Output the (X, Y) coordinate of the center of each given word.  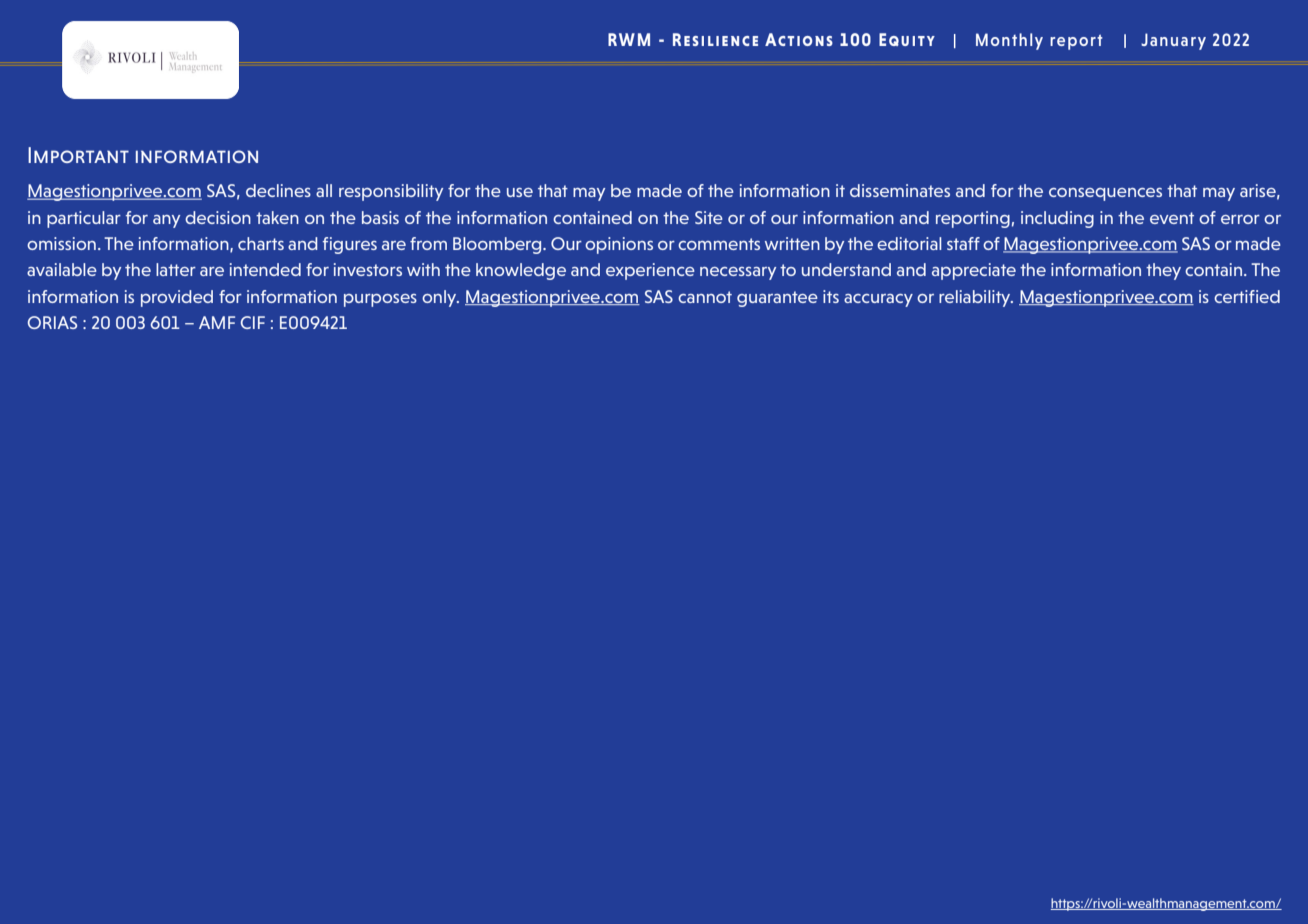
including (1057, 219)
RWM (629, 39)
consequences (1105, 194)
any (166, 221)
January (1173, 41)
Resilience (715, 39)
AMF (217, 322)
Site (709, 217)
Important (78, 155)
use (520, 192)
